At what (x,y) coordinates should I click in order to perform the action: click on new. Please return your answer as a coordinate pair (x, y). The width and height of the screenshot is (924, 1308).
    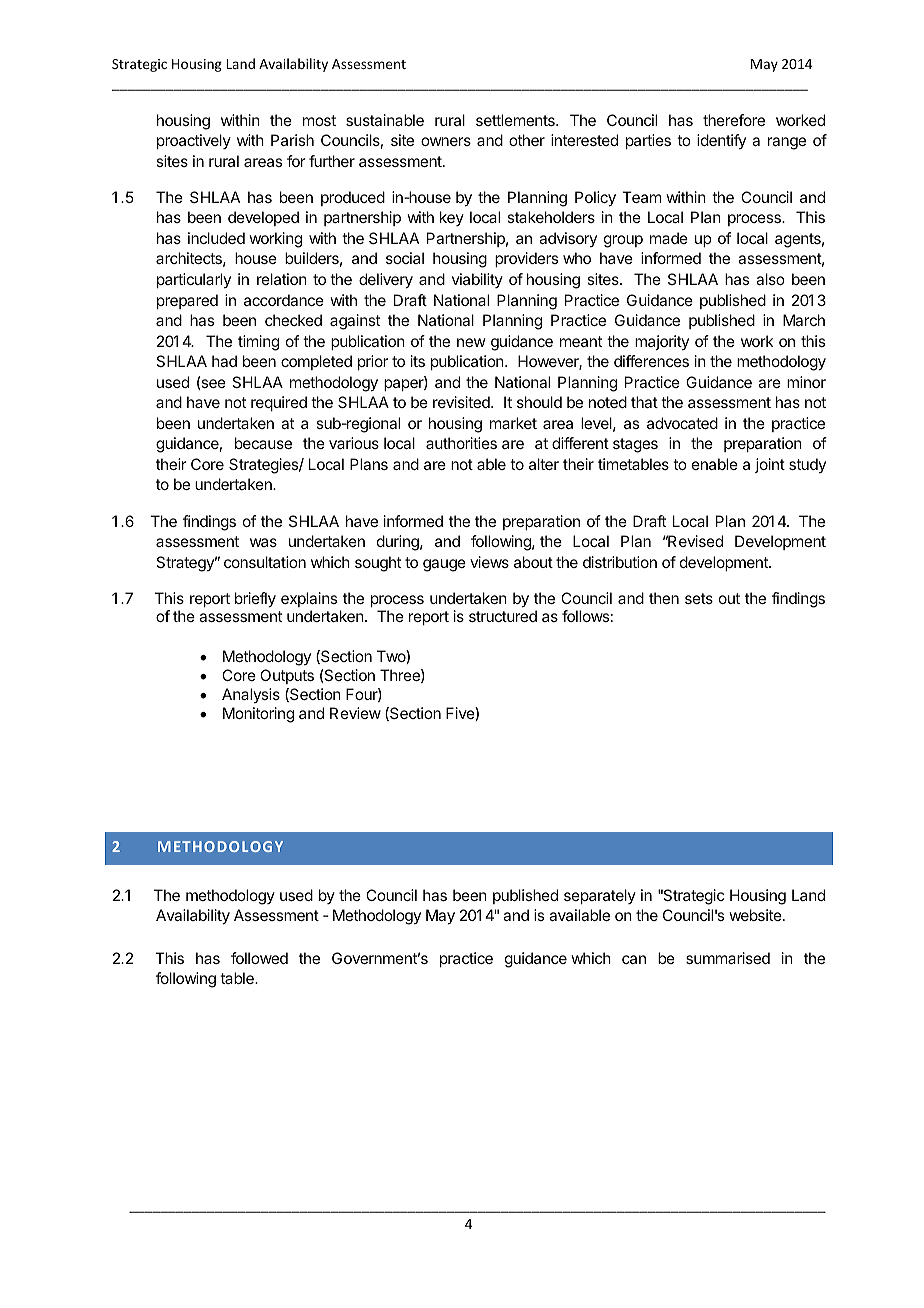
    Looking at the image, I should click on (471, 342).
